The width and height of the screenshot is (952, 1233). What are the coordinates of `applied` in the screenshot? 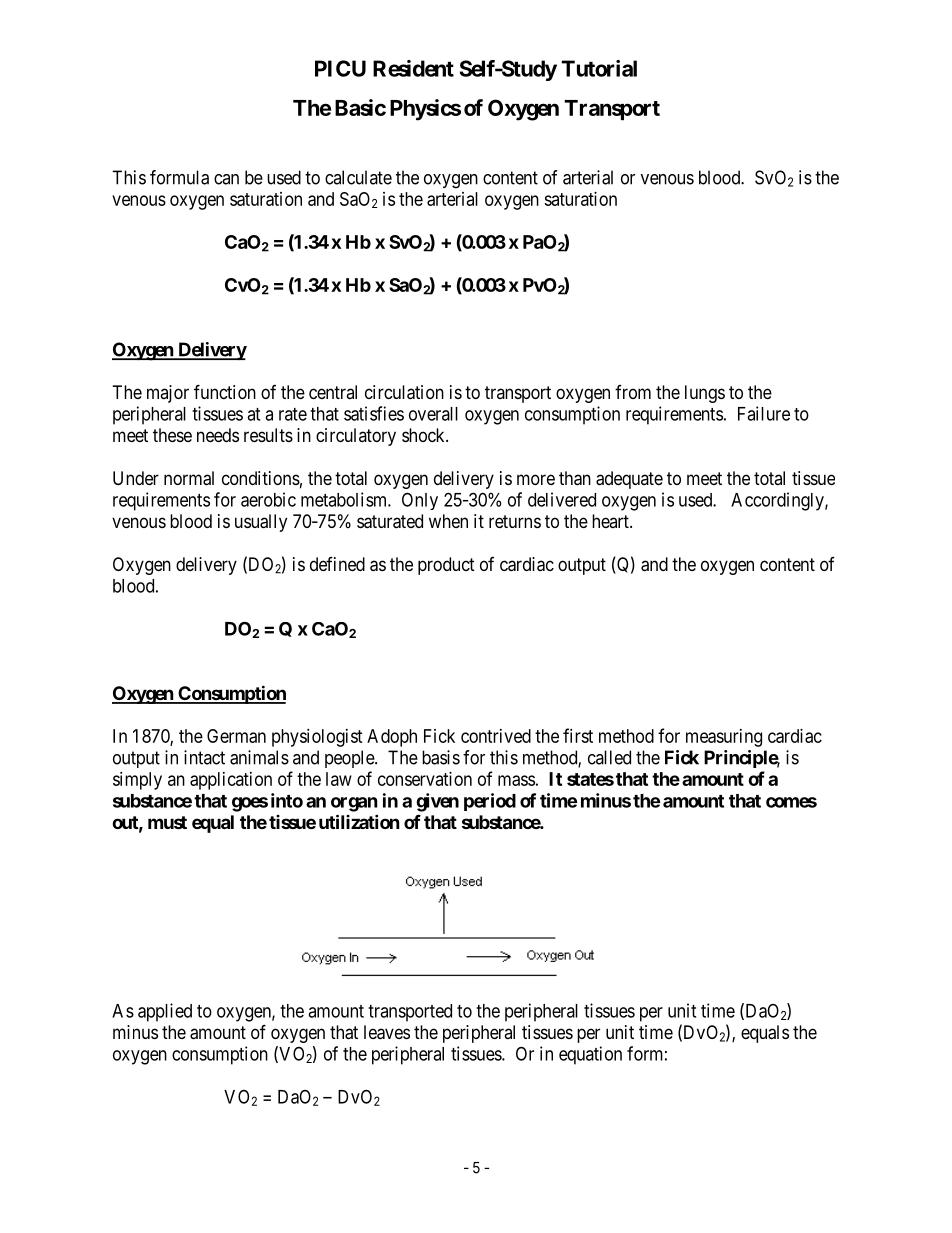 It's located at (165, 1012).
